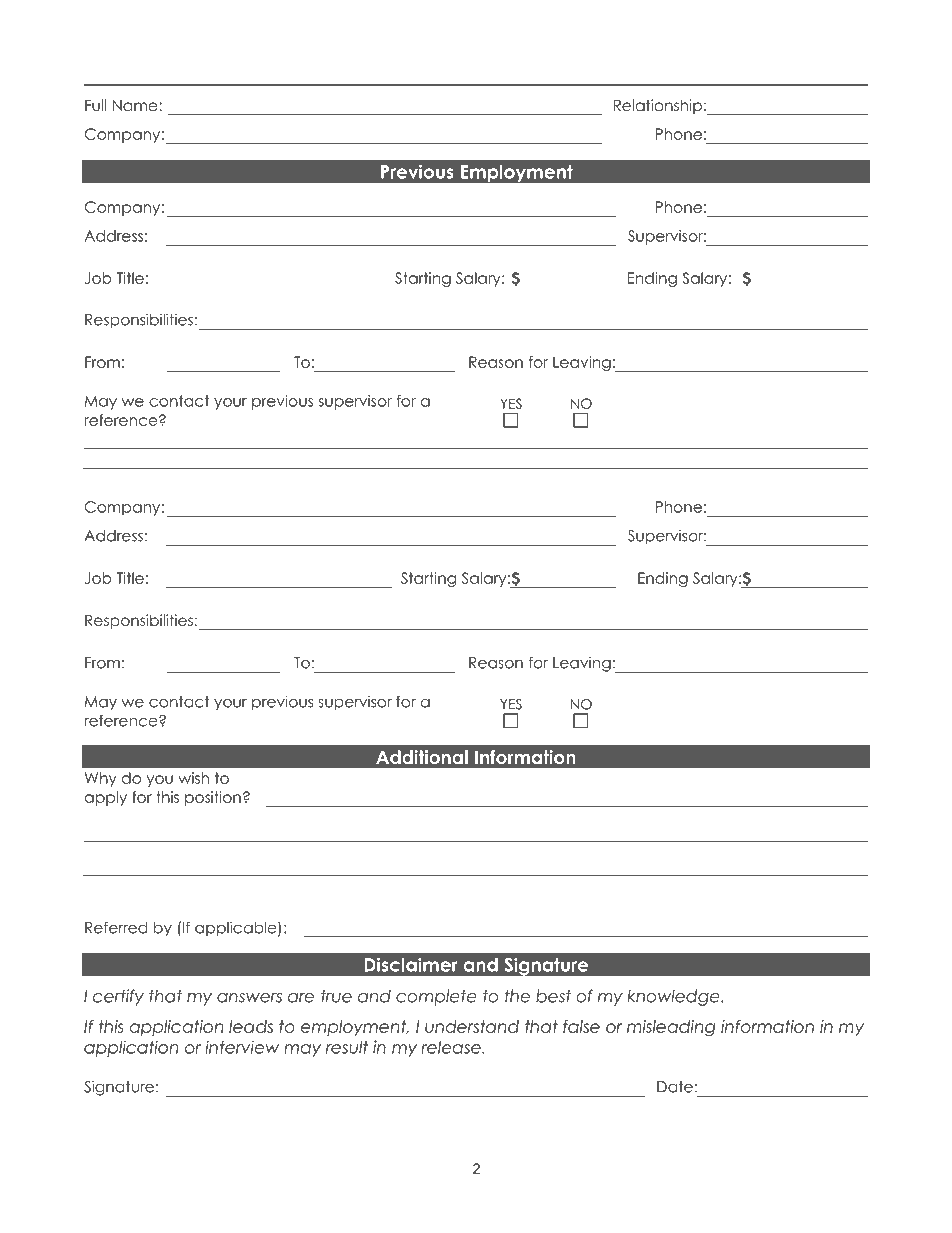  What do you see at coordinates (193, 778) in the image?
I see `wish` at bounding box center [193, 778].
